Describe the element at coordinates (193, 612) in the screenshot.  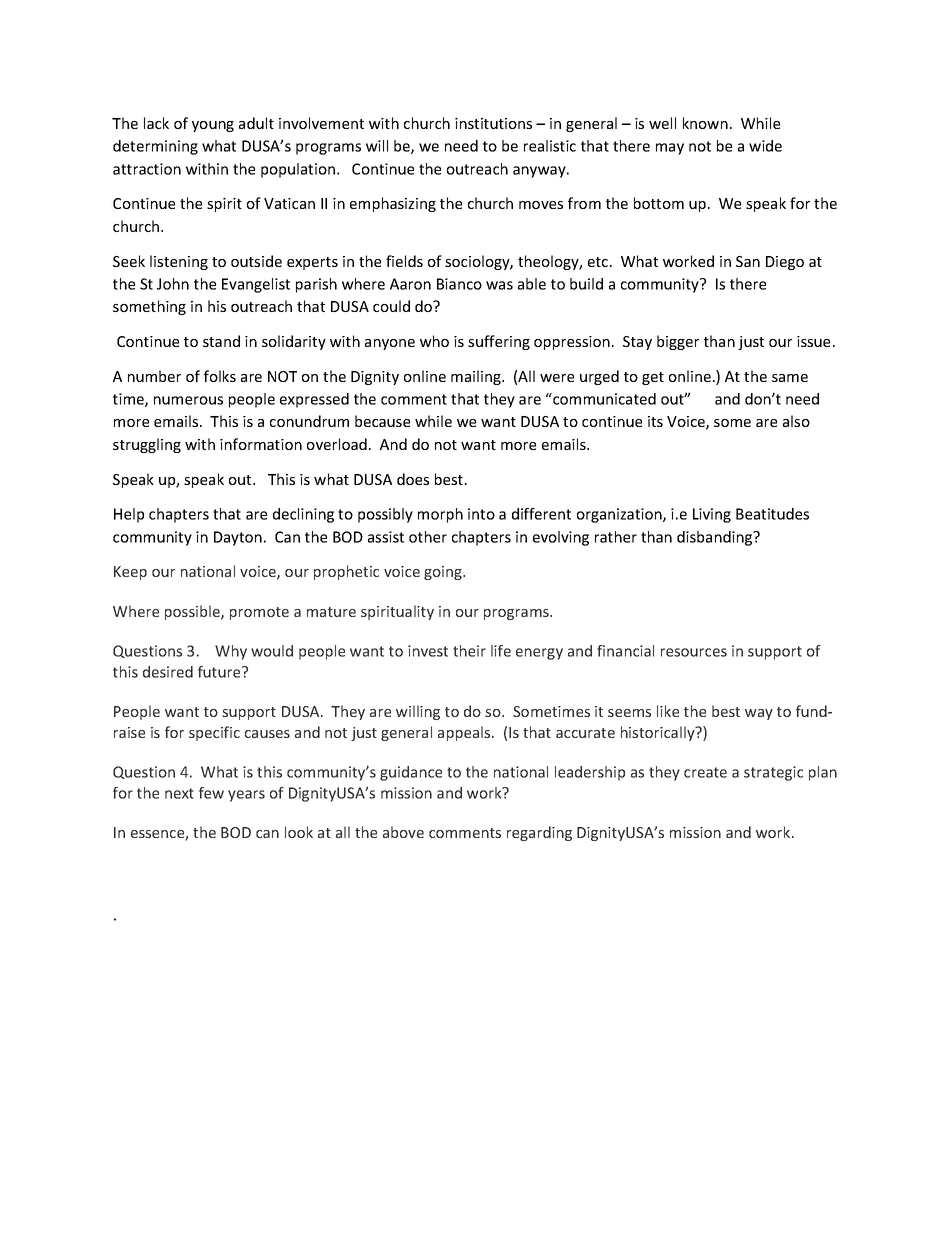
I see `possible` at that location.
